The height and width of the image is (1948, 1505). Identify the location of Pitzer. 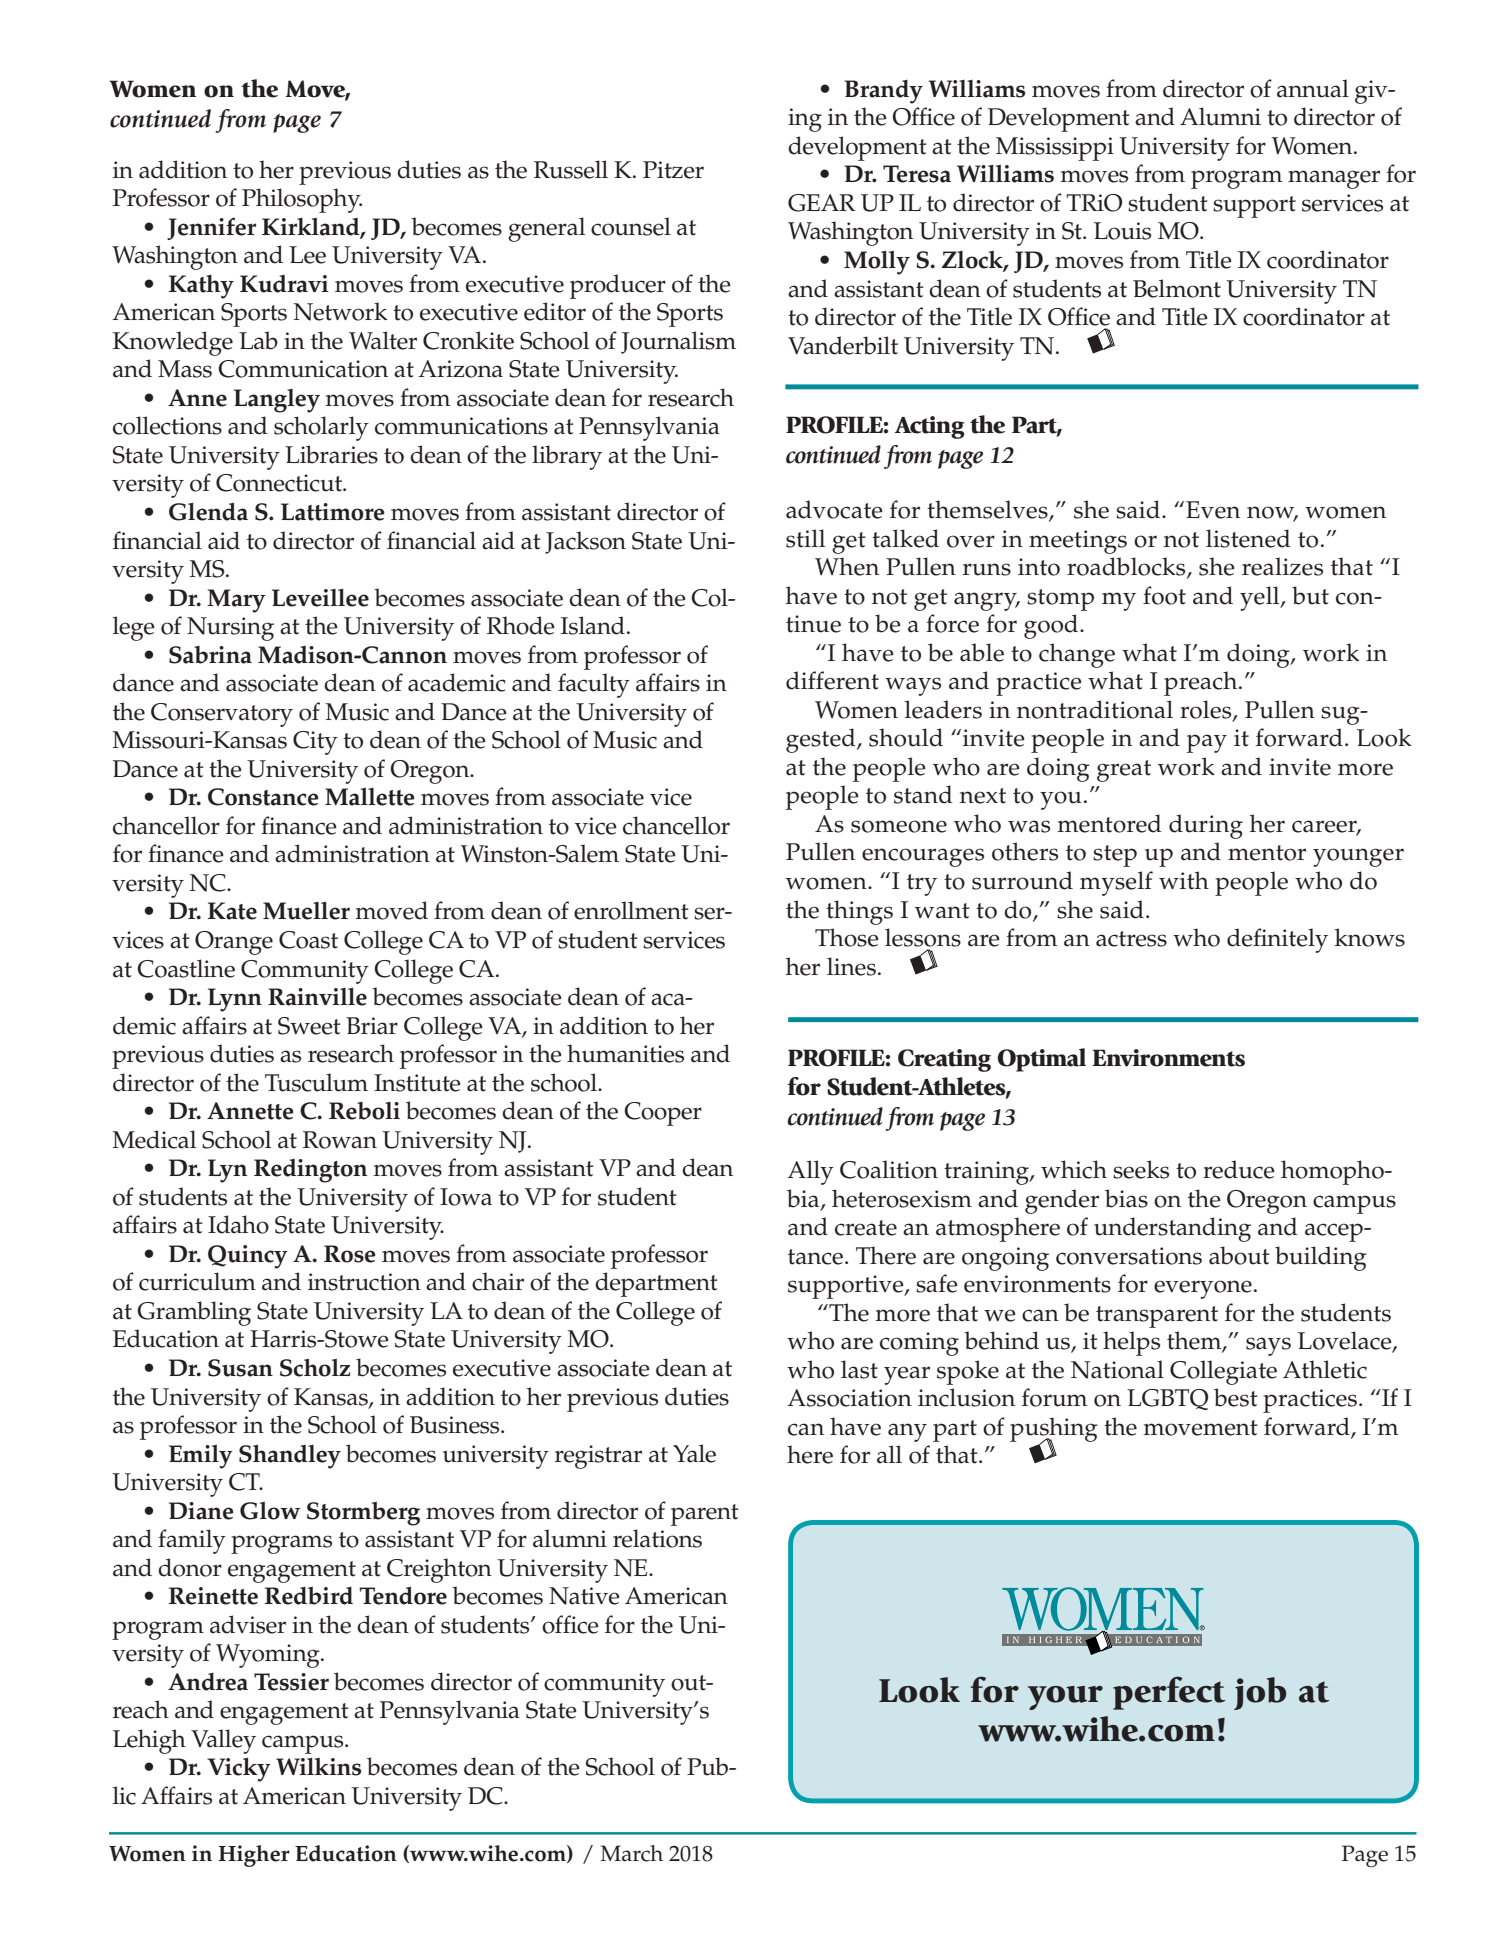
(673, 170).
